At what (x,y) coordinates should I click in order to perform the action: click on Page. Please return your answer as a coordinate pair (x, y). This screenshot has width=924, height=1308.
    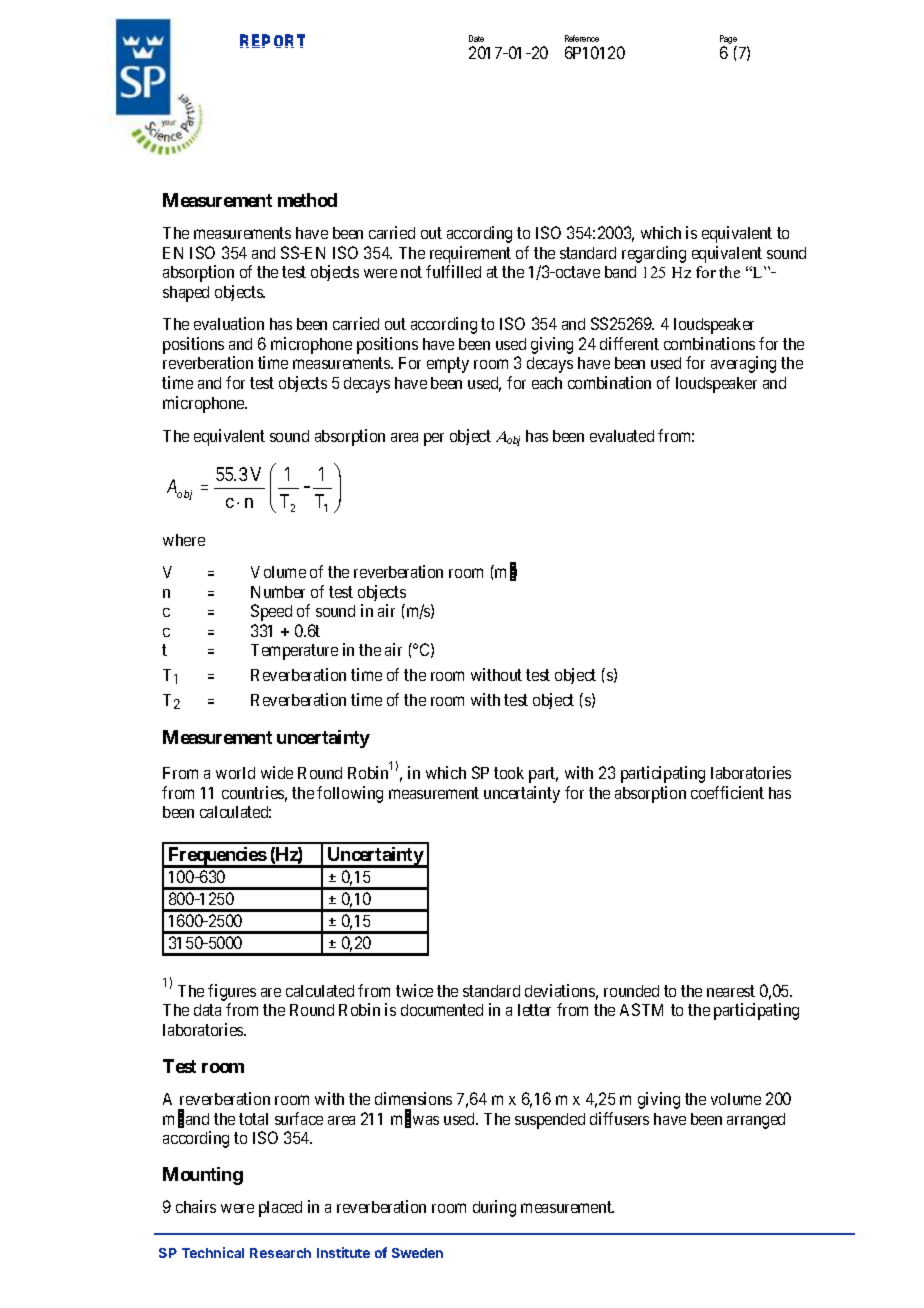
    Looking at the image, I should click on (728, 41).
